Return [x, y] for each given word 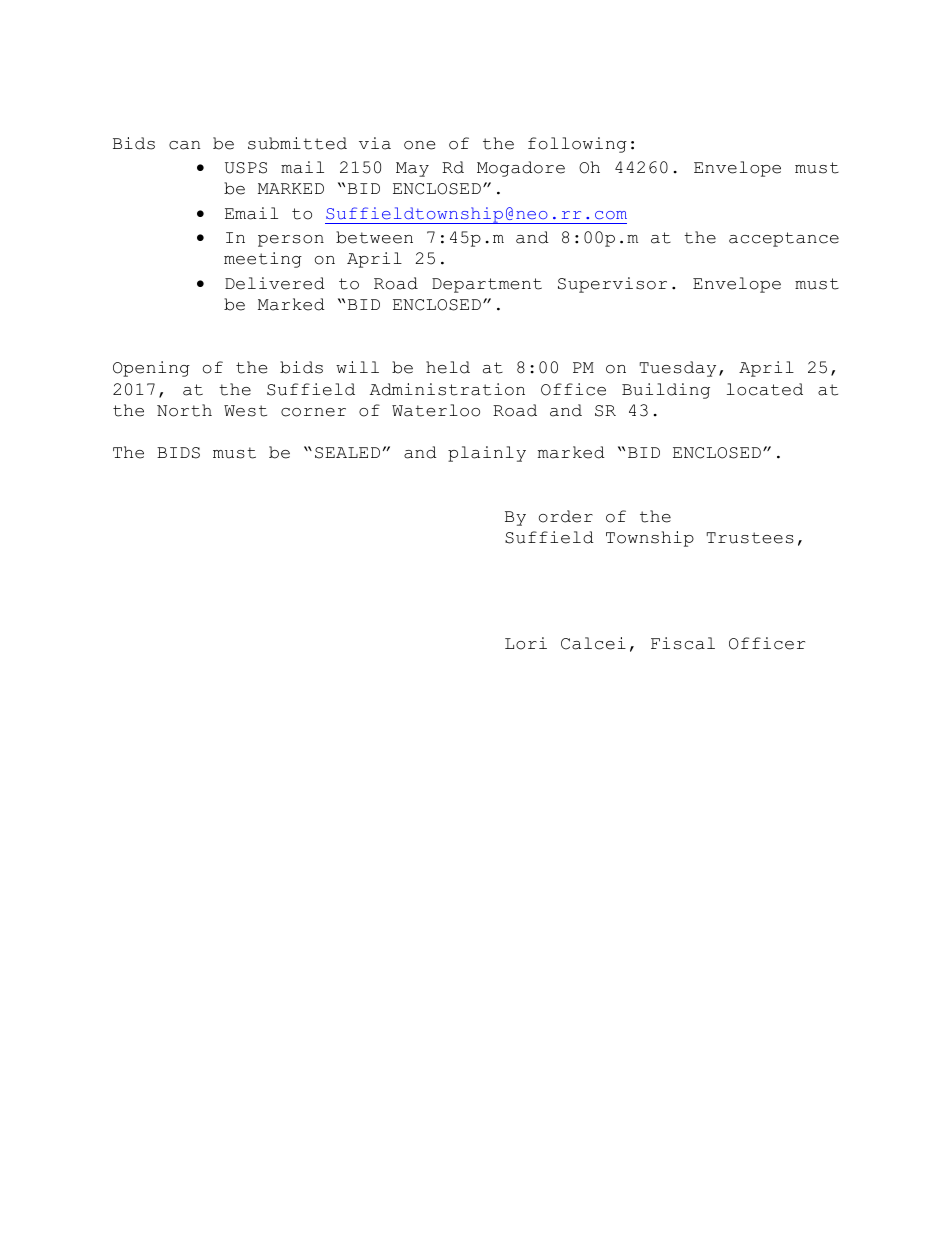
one [419, 145]
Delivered [275, 283]
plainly [487, 454]
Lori [526, 643]
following [577, 145]
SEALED [347, 453]
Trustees [750, 538]
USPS [246, 168]
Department [487, 285]
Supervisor [612, 285]
